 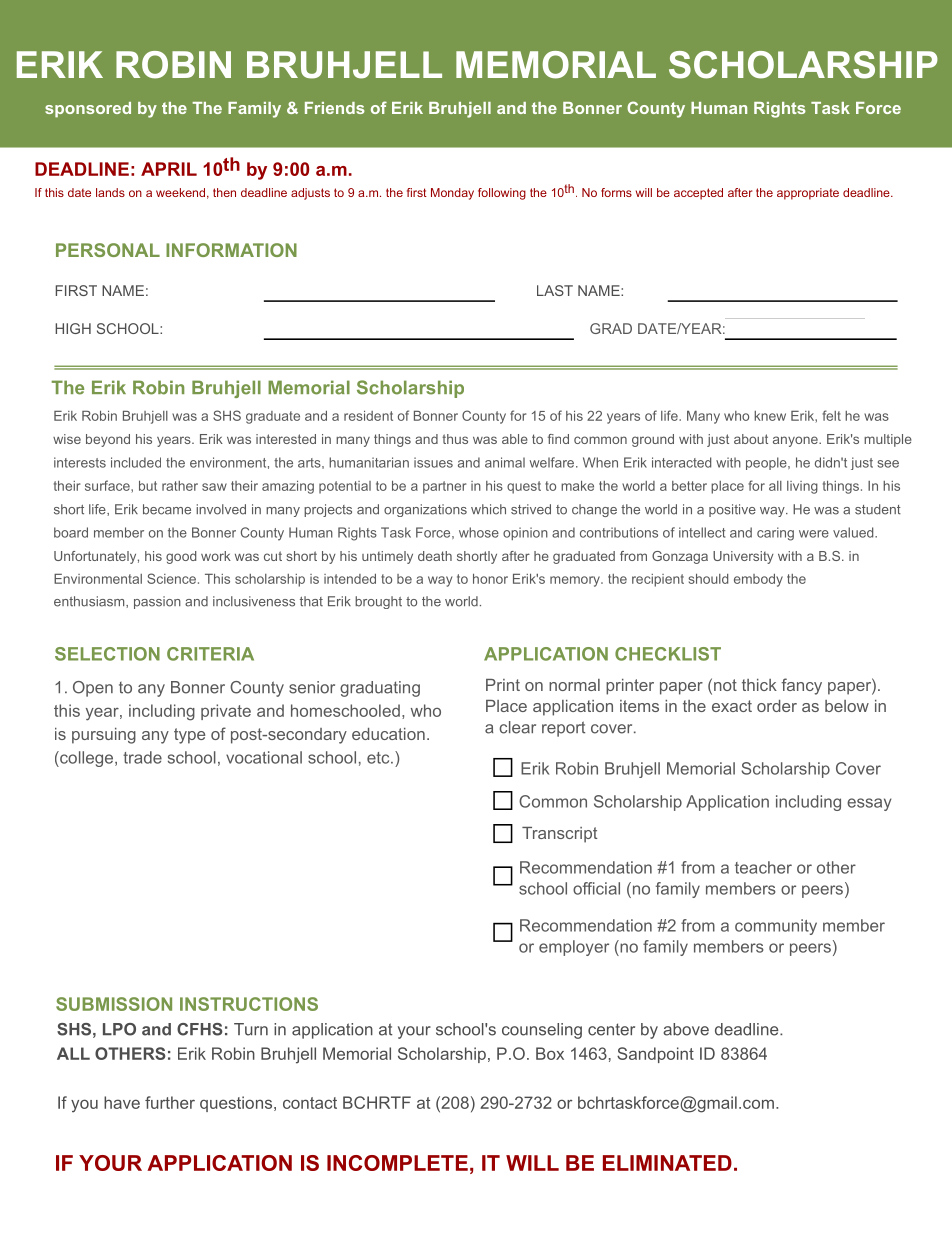 I want to click on fancy, so click(x=801, y=686).
